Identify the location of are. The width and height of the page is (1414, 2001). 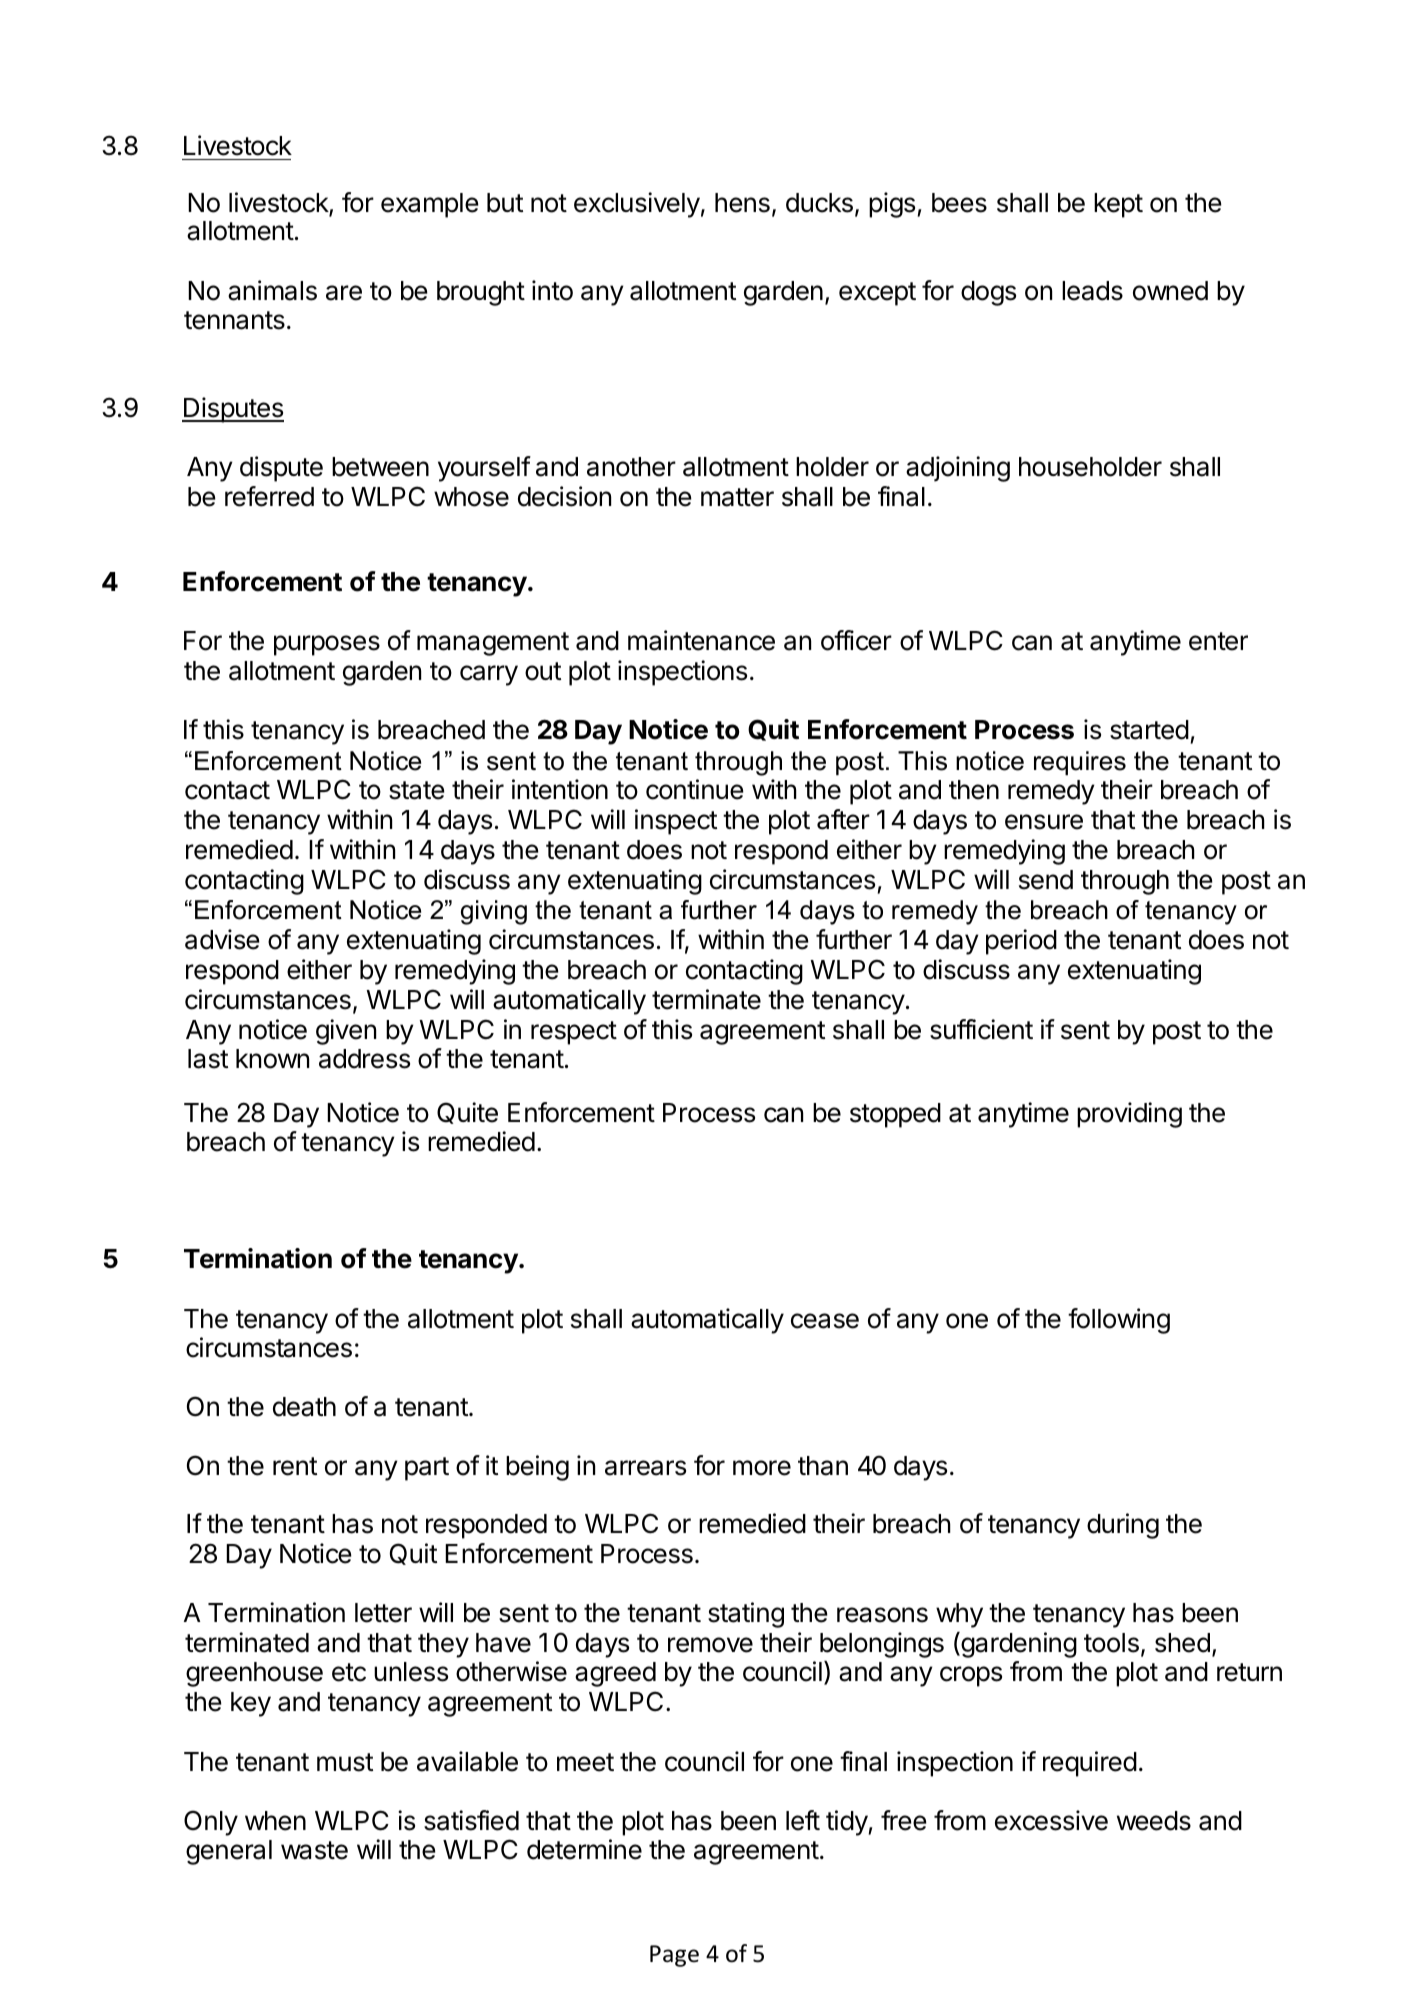
(344, 293).
